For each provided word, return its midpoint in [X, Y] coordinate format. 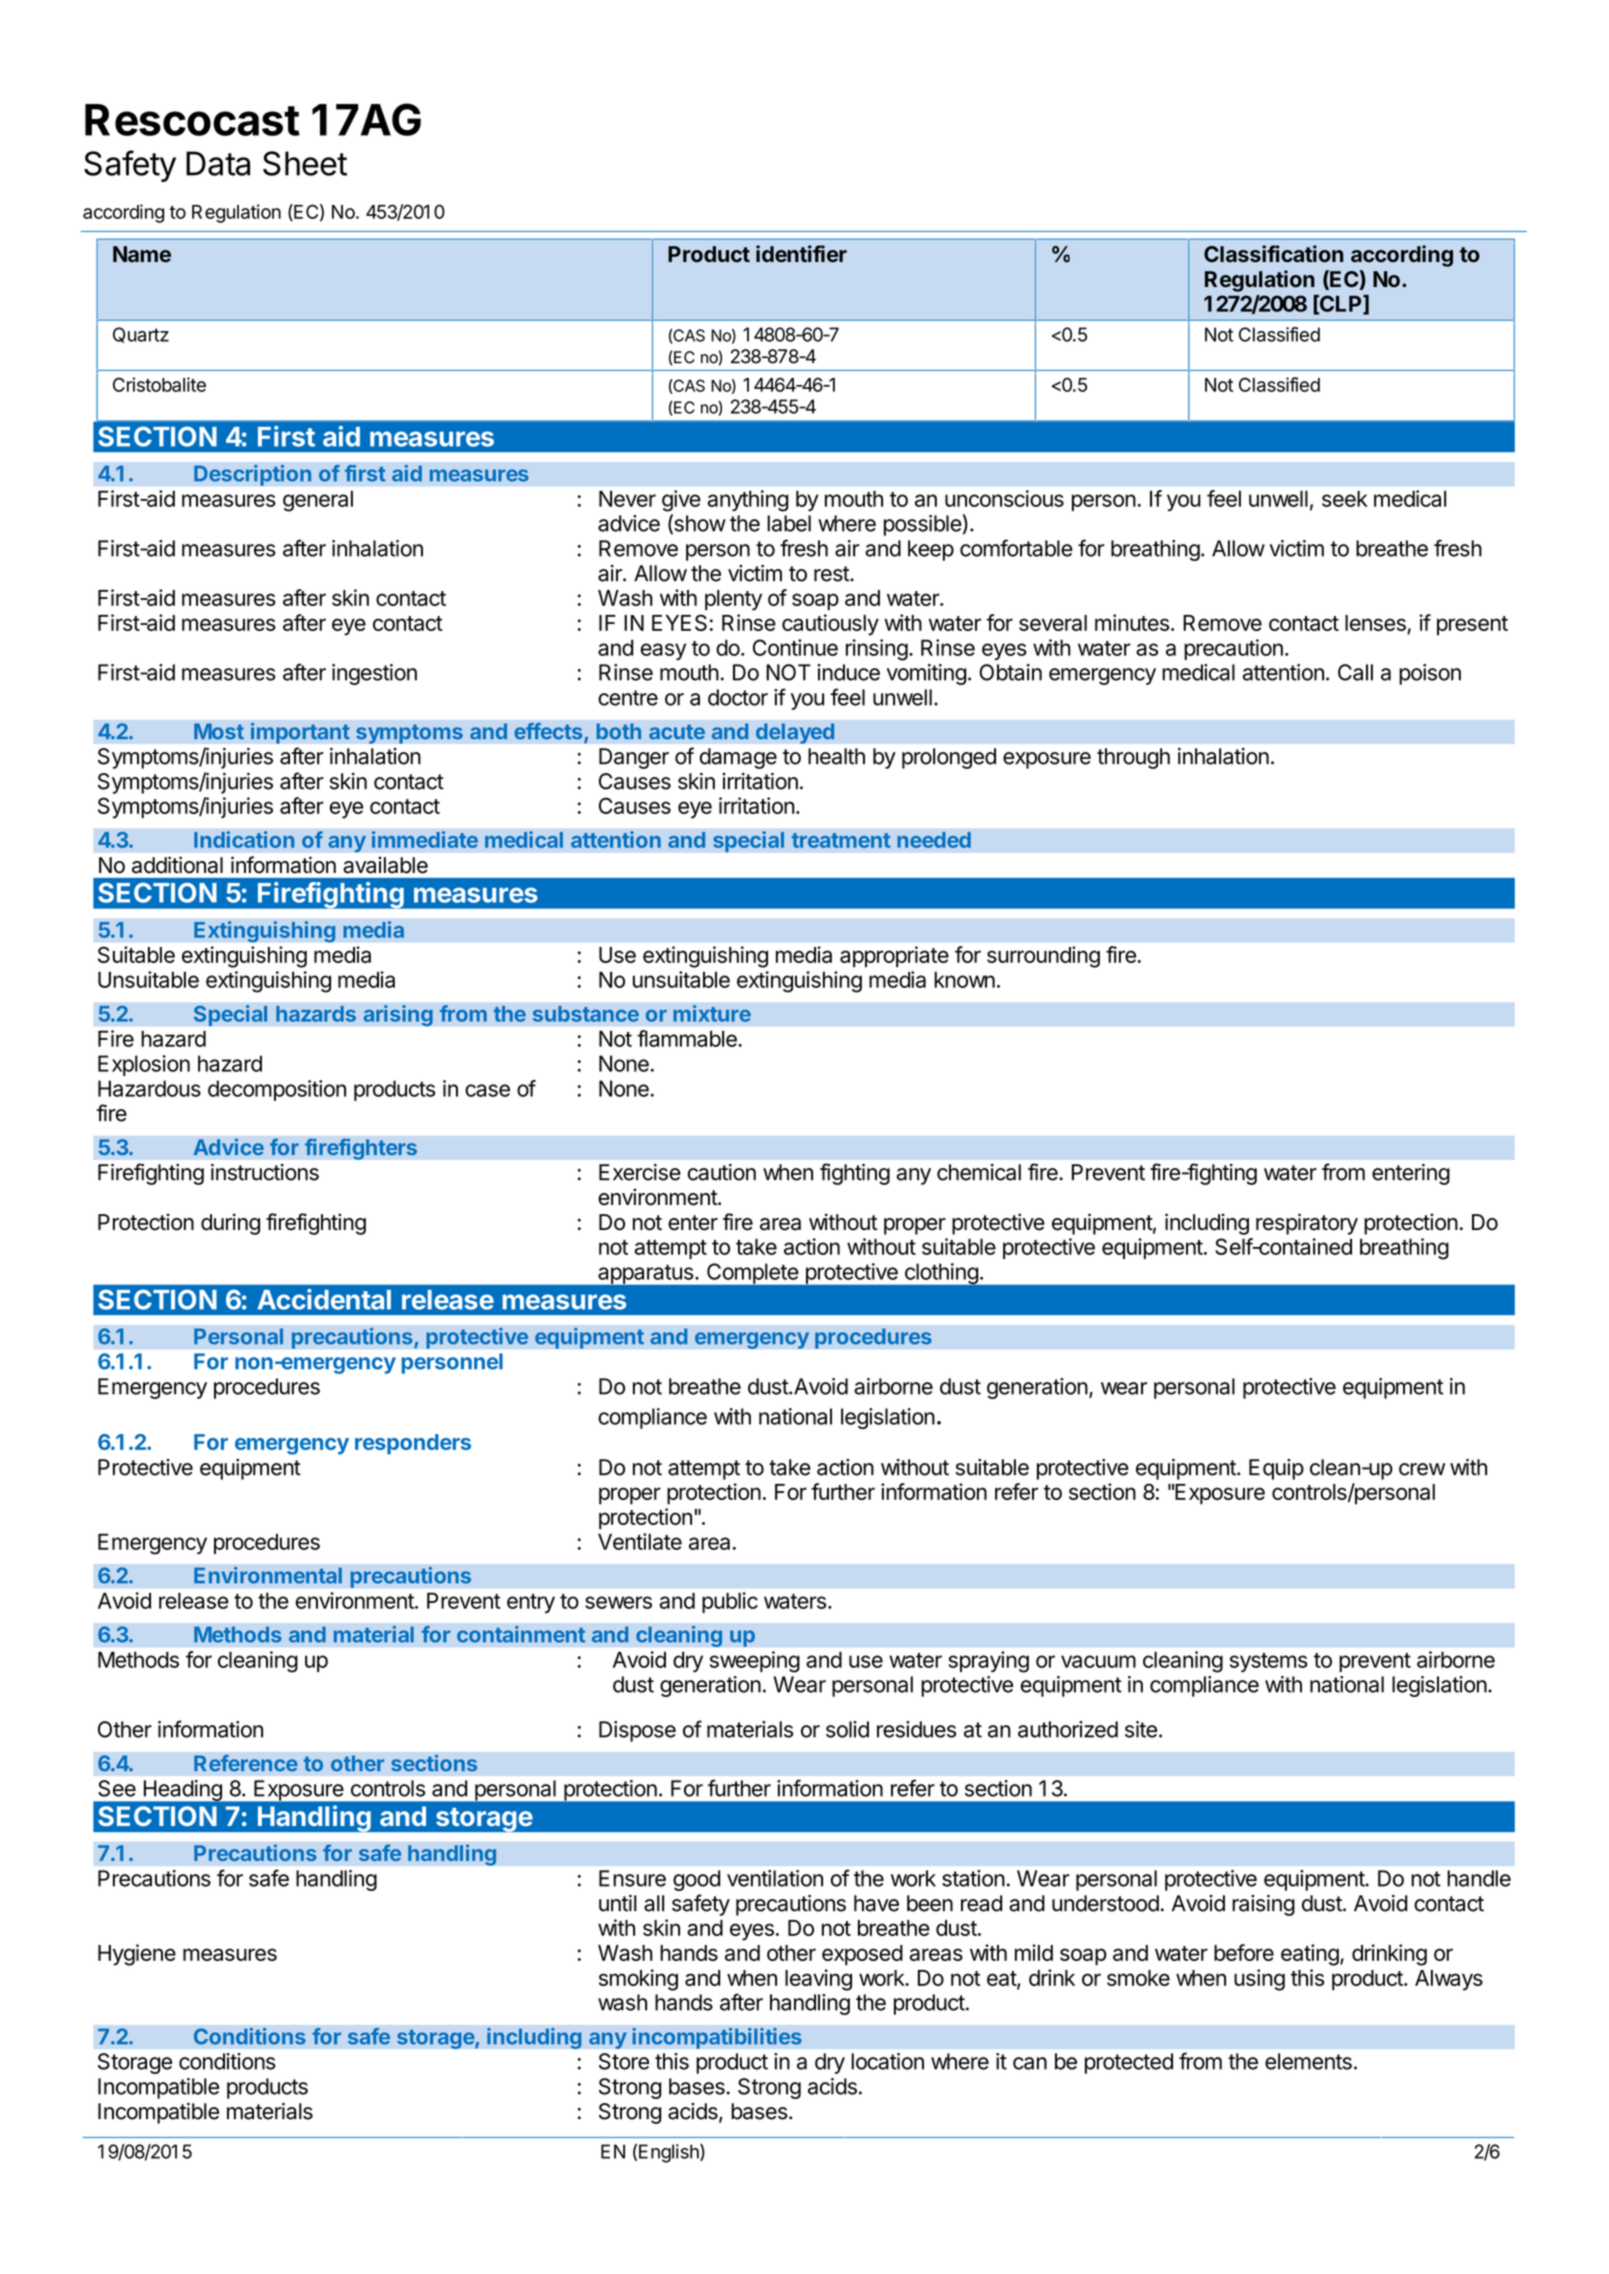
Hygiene [137, 1955]
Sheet [305, 163]
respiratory [1307, 1224]
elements [1308, 2061]
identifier [801, 254]
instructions [265, 1172]
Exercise [640, 1172]
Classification [1273, 254]
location [887, 2061]
